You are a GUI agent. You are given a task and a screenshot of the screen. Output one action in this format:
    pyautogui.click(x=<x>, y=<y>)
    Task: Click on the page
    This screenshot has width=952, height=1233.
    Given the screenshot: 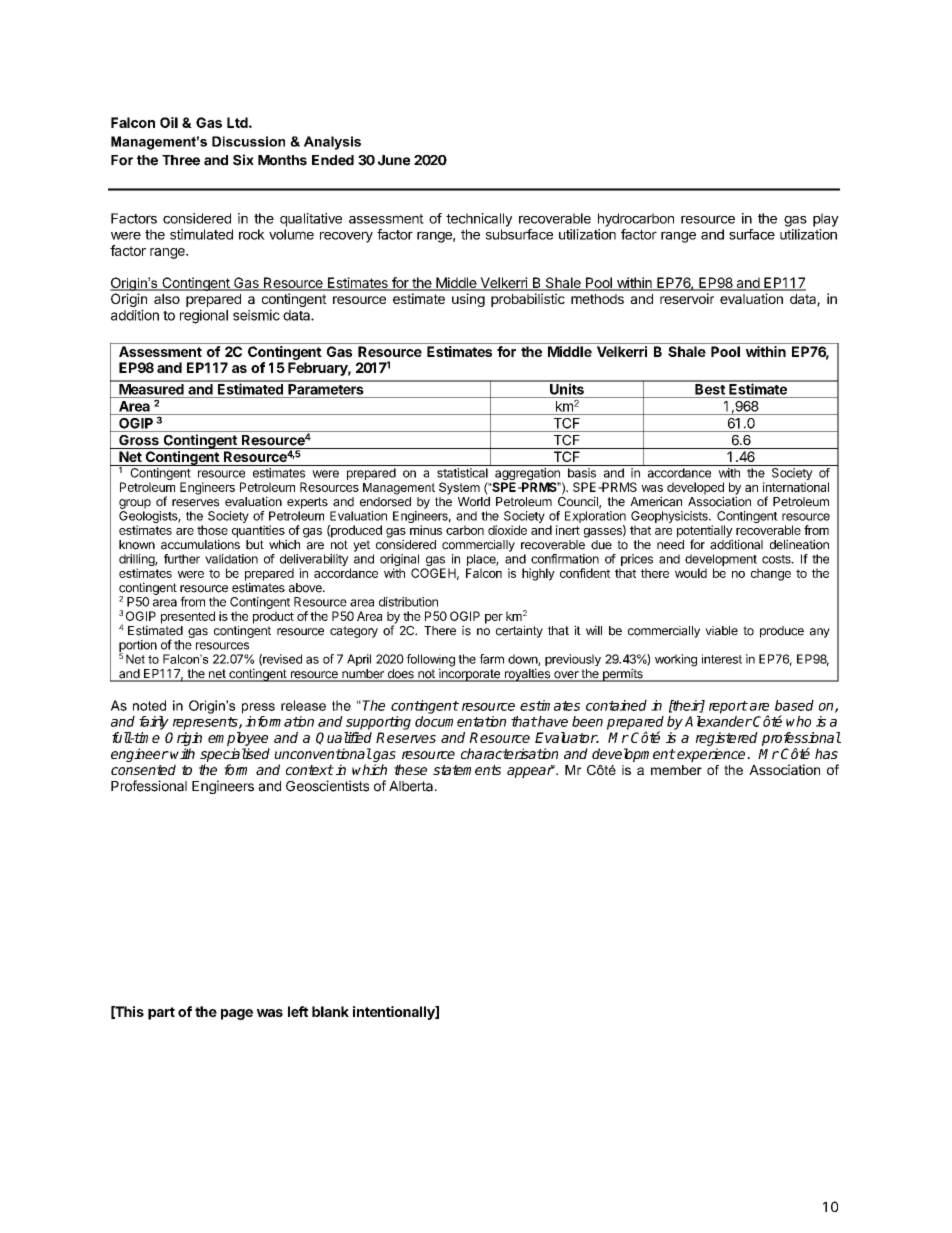 What is the action you would take?
    pyautogui.click(x=237, y=1014)
